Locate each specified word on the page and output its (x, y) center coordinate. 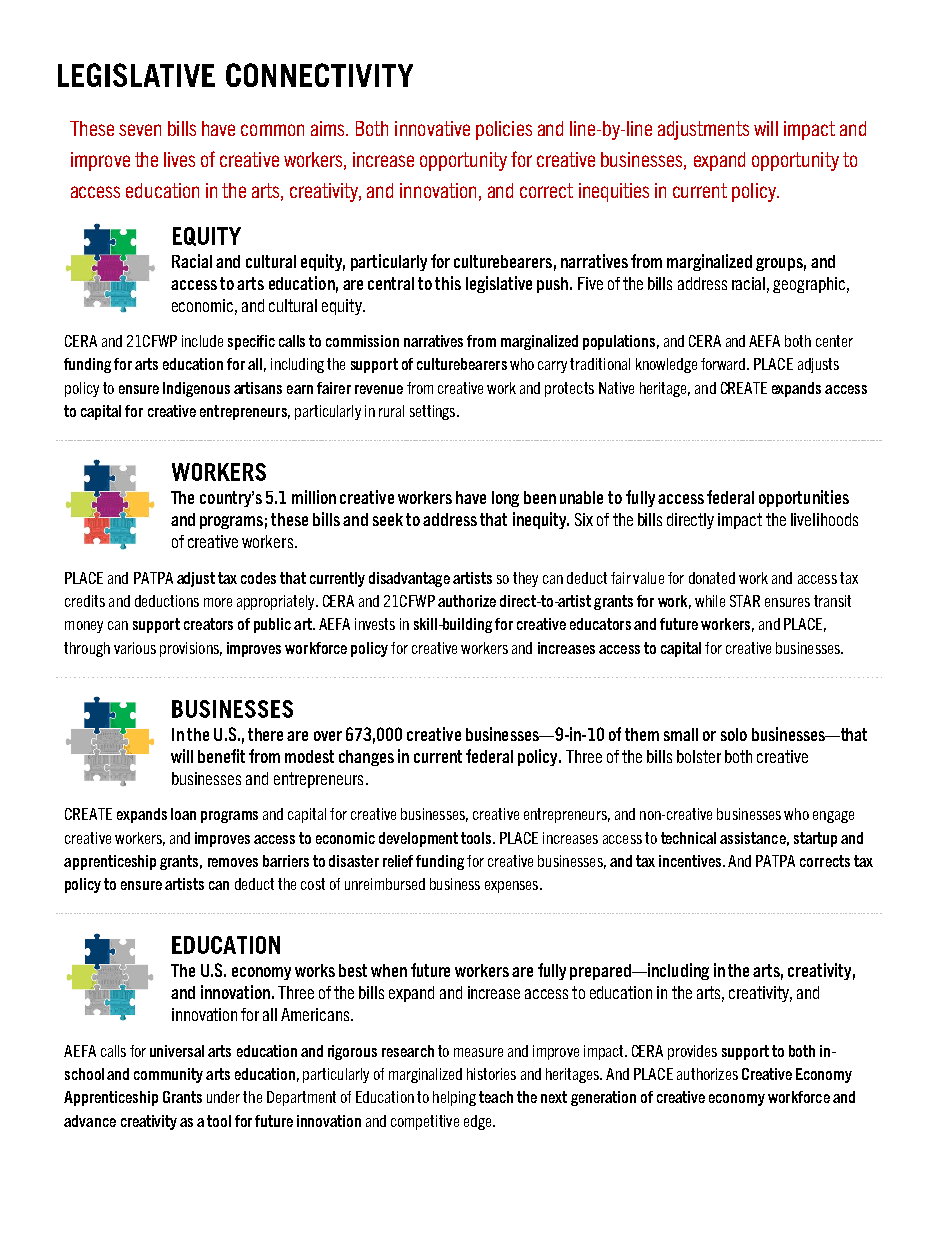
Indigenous (196, 389)
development (418, 839)
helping (454, 1098)
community (168, 1075)
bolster (699, 756)
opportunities (804, 498)
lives (179, 159)
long (505, 499)
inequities (614, 192)
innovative (432, 128)
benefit (221, 756)
